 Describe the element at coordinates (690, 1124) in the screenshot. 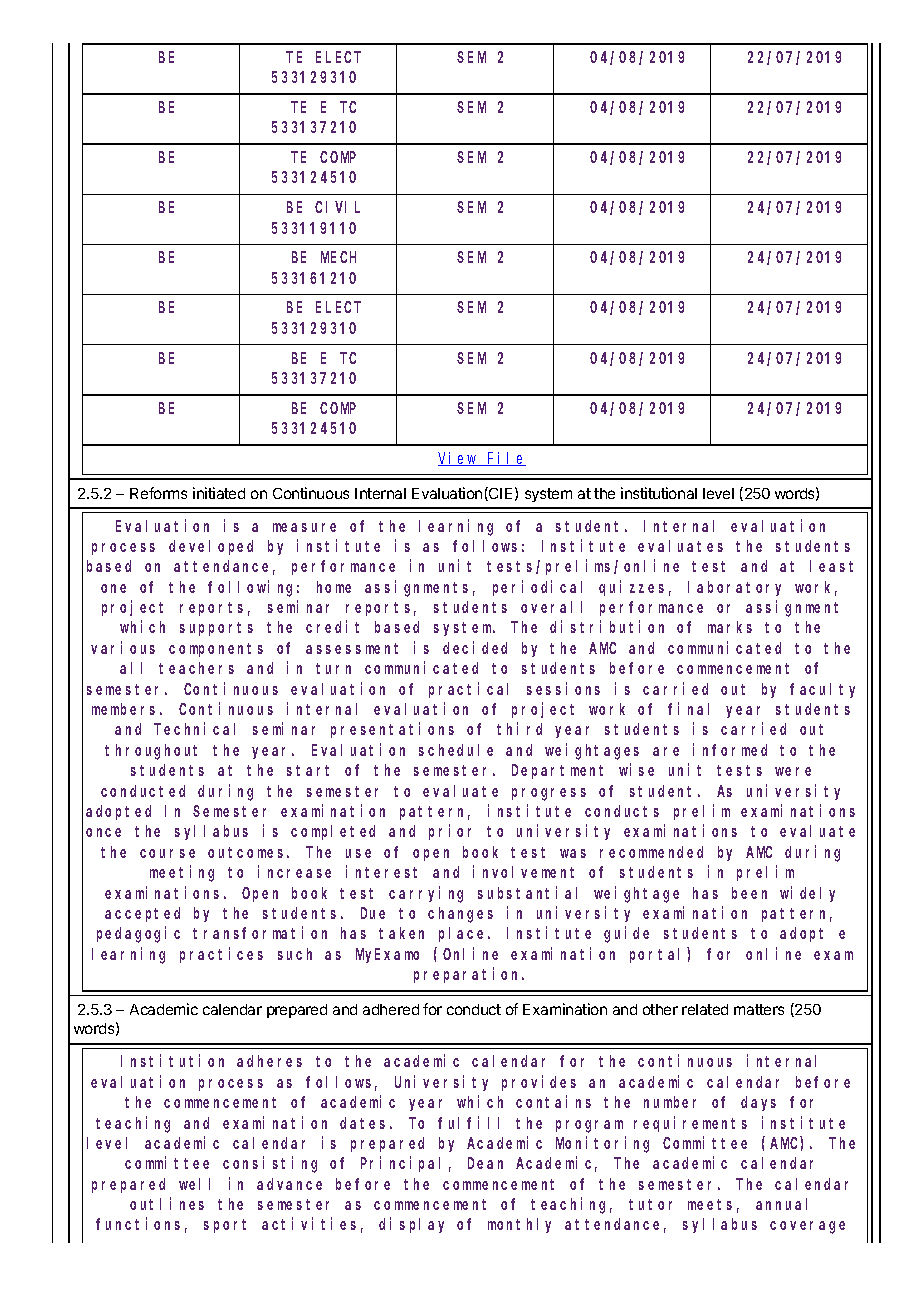

I see `requirements` at that location.
